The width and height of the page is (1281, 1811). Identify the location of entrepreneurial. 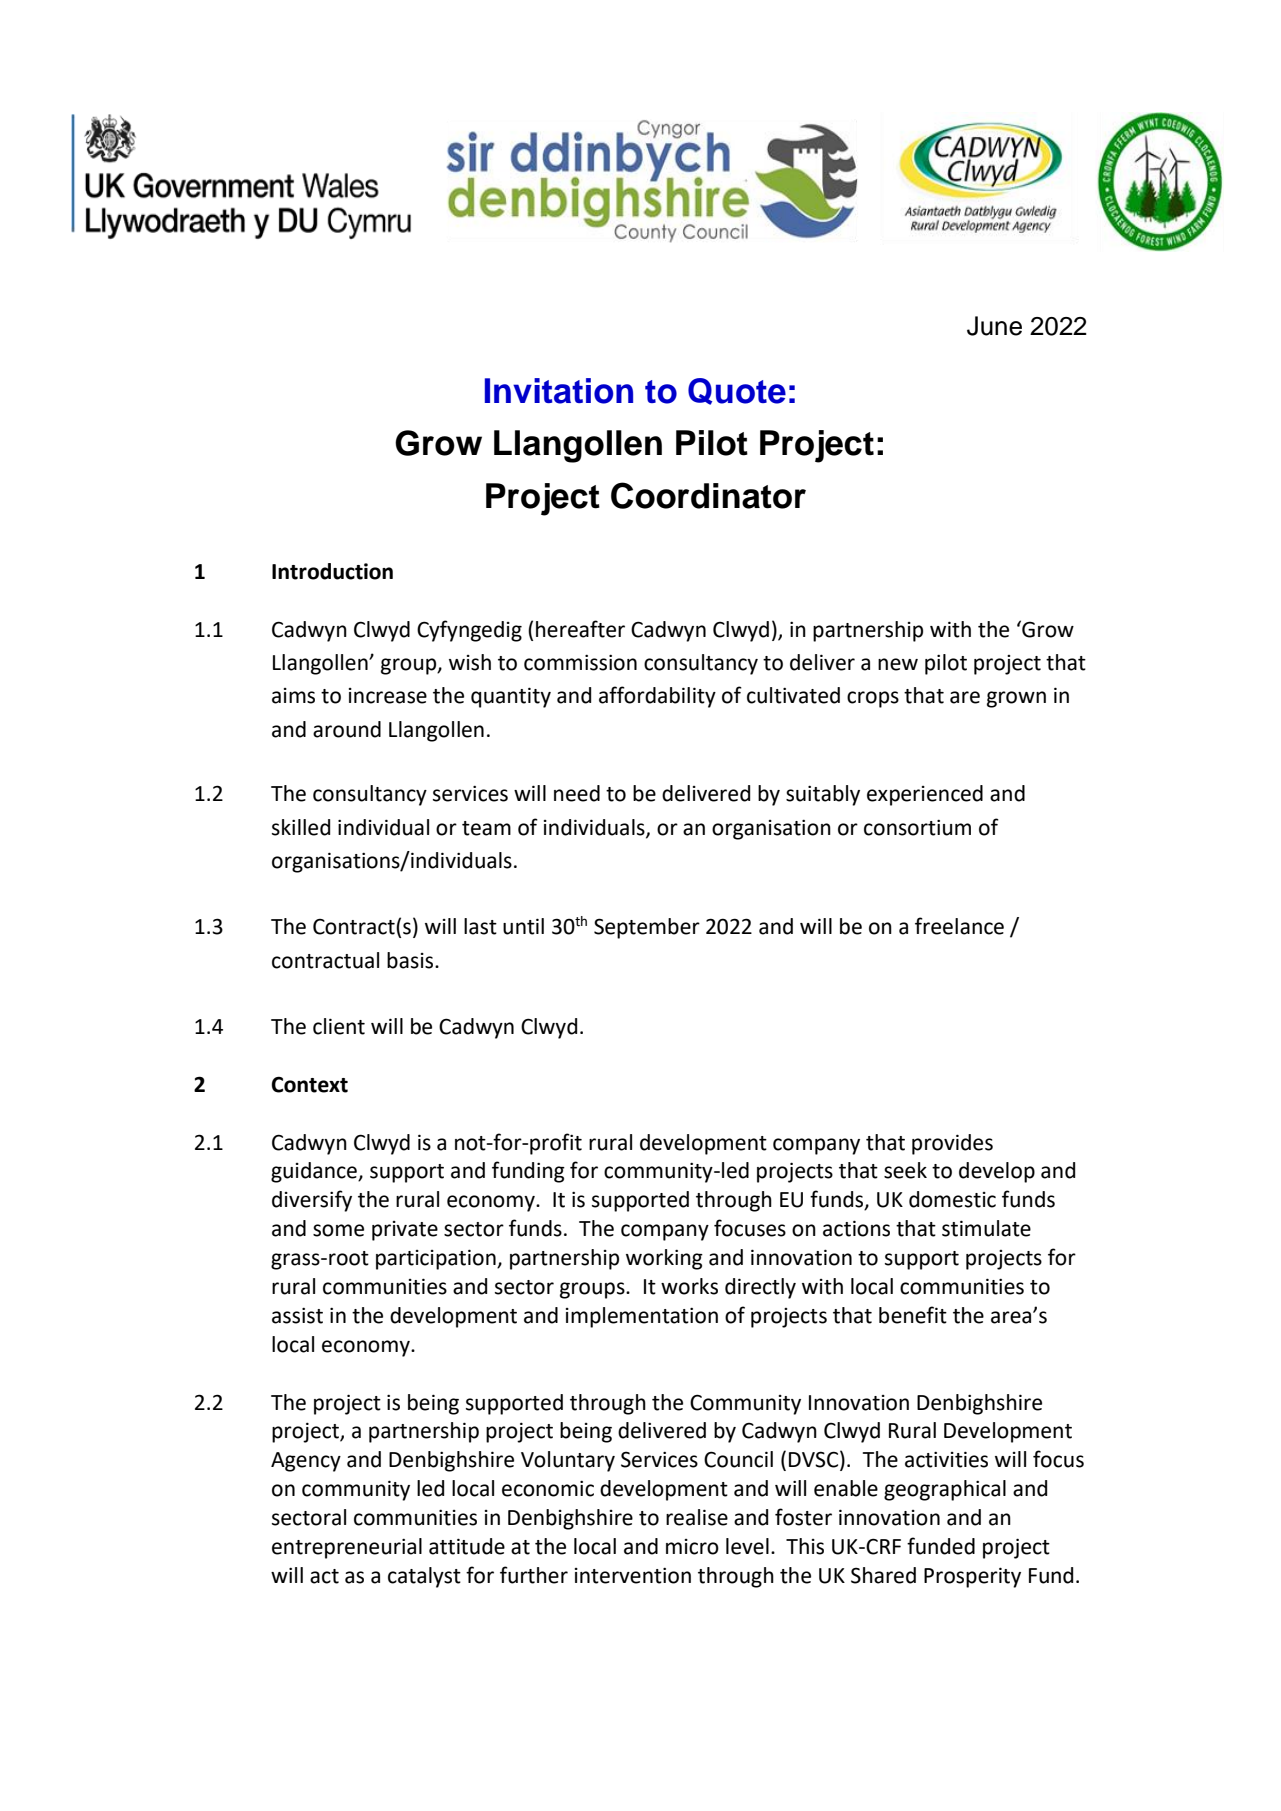
(347, 1548).
